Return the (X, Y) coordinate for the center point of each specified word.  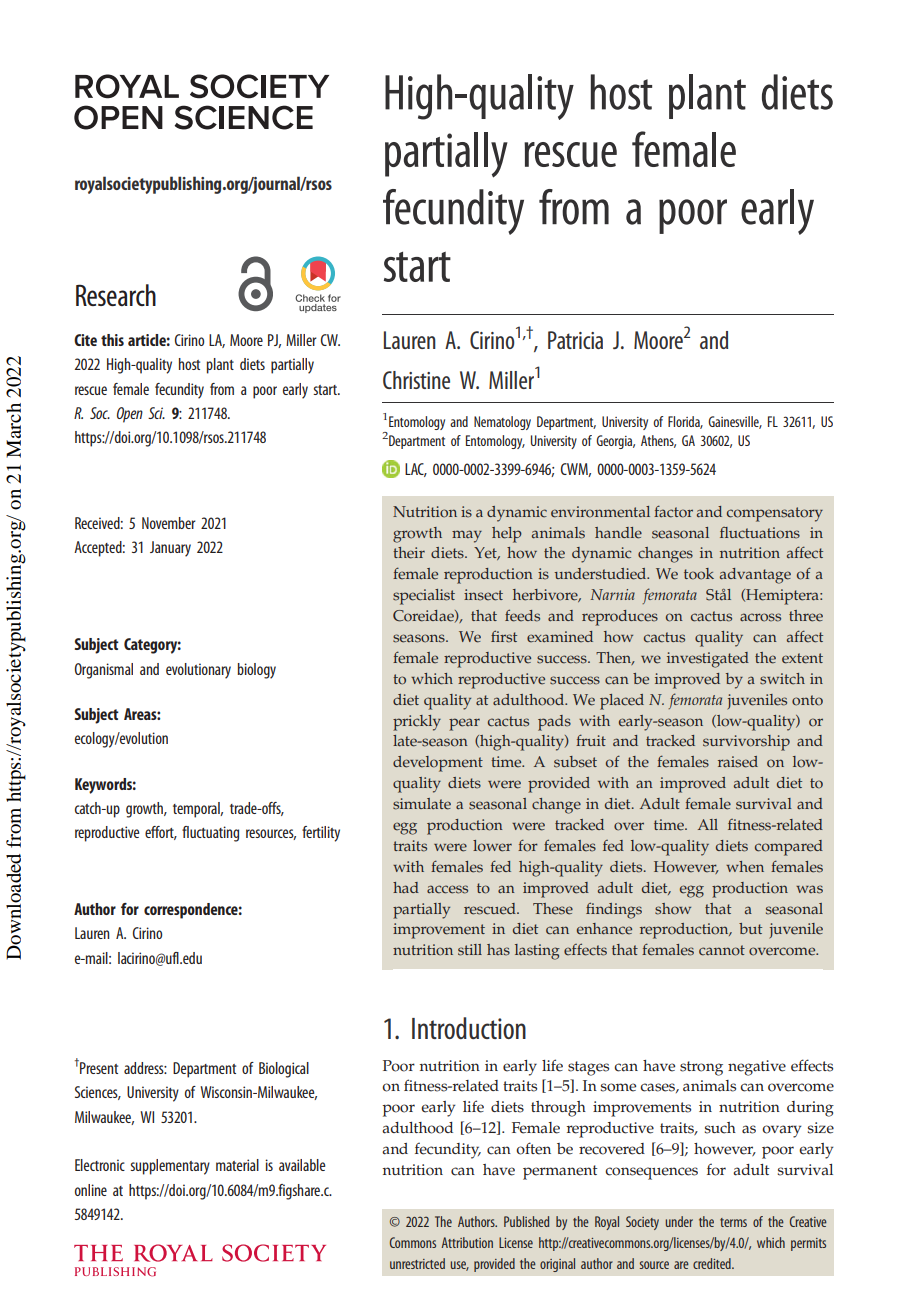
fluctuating (210, 834)
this (112, 340)
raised (738, 762)
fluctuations (760, 533)
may (467, 536)
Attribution (467, 1242)
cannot (722, 950)
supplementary (170, 1167)
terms (733, 1222)
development (438, 764)
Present (98, 1067)
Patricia (575, 340)
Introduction (469, 1028)
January (170, 549)
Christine (416, 380)
